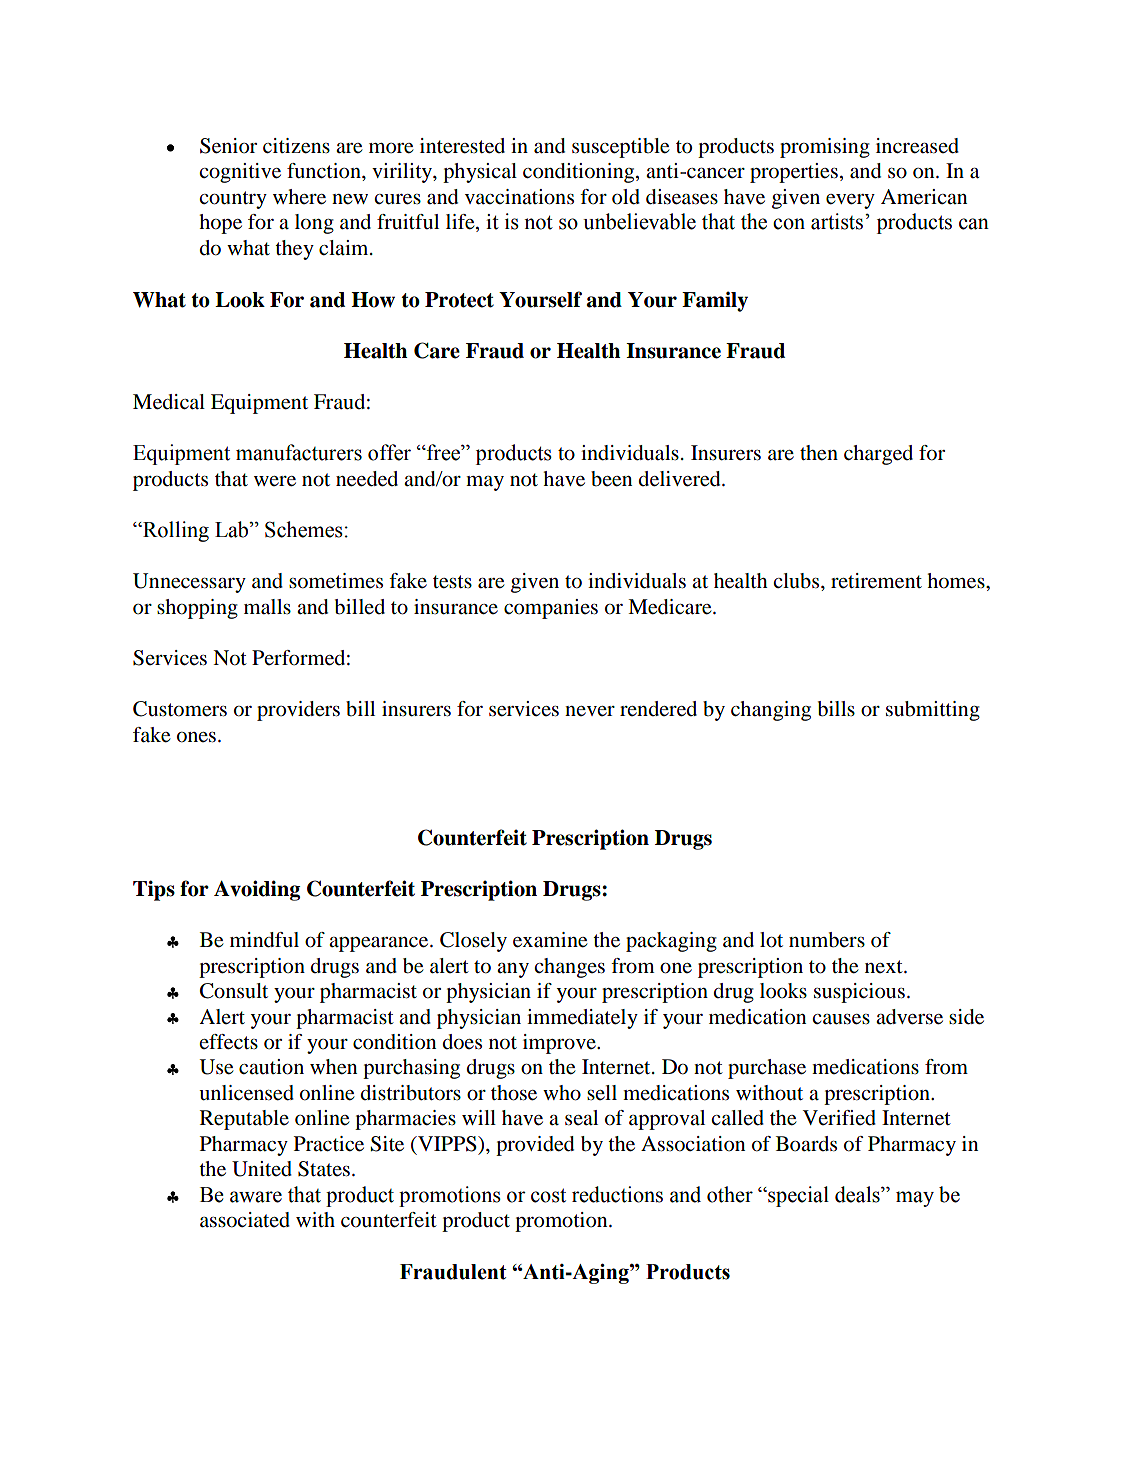  I want to click on aware, so click(256, 1197).
